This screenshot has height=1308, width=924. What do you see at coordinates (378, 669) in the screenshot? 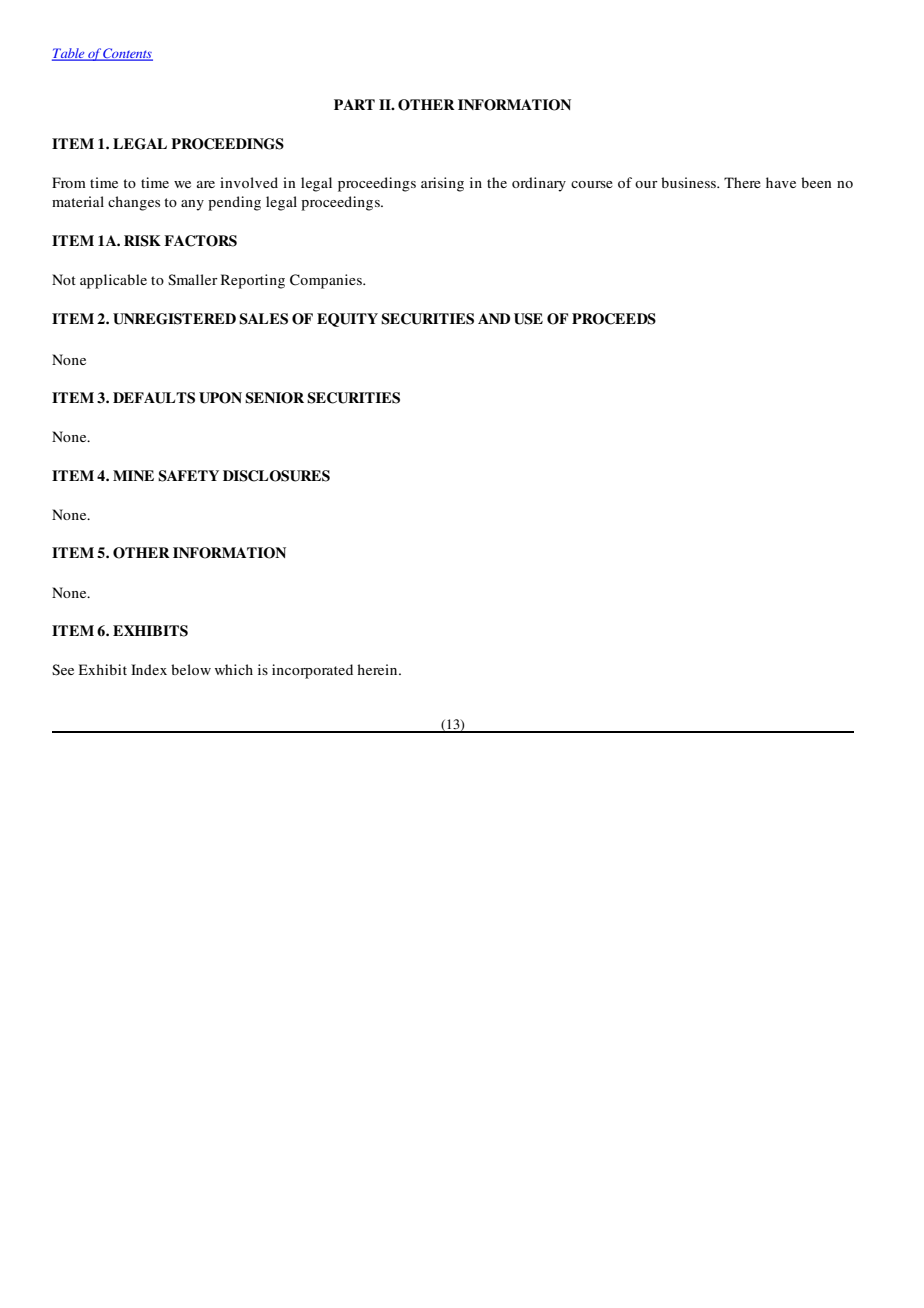
I see `herein` at bounding box center [378, 669].
